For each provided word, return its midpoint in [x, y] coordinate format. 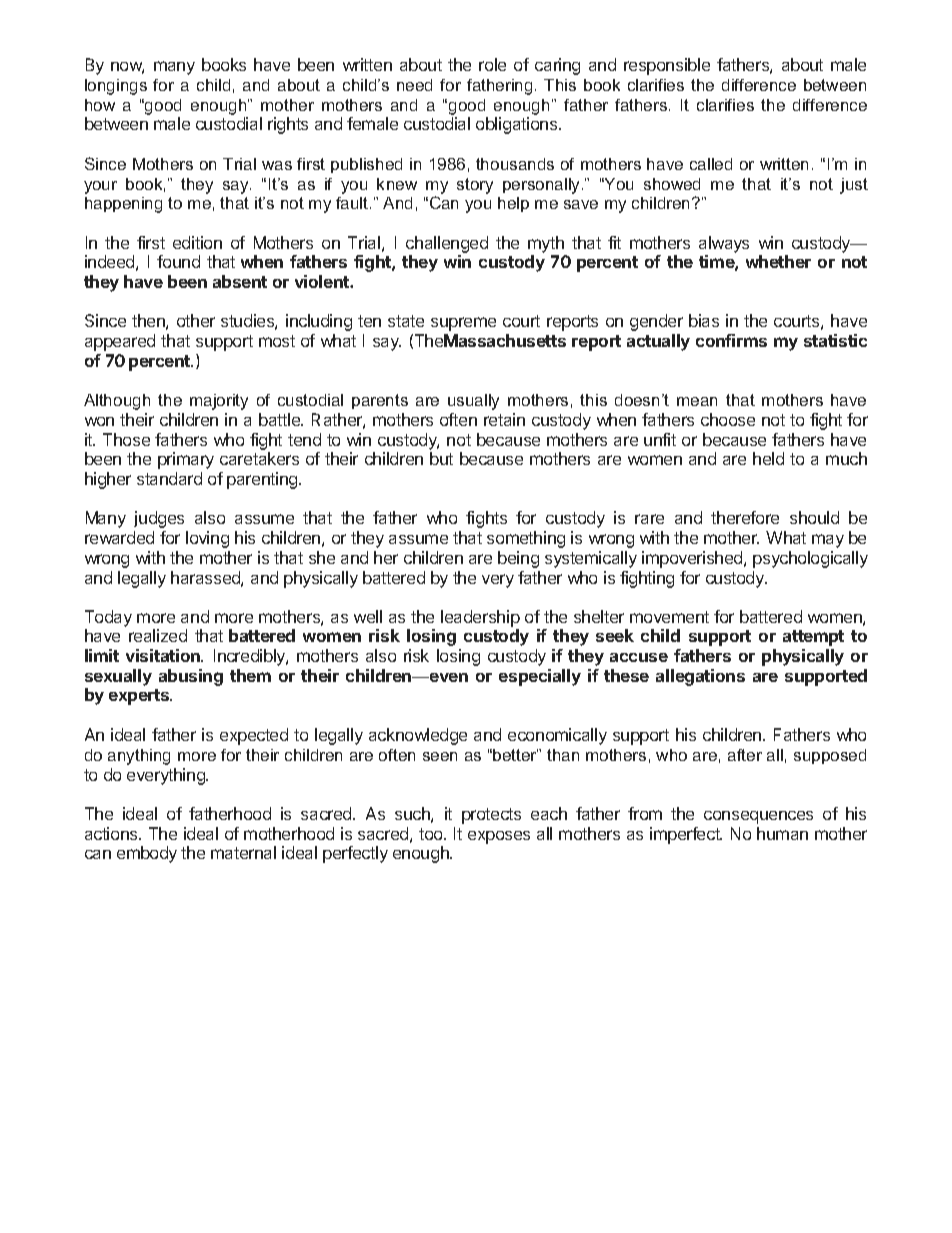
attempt [813, 638]
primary [186, 460]
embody [147, 854]
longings [116, 87]
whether [778, 261]
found [178, 261]
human [782, 833]
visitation [164, 655]
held [768, 458]
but [441, 458]
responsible [667, 66]
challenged [447, 244]
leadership [480, 618]
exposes [499, 837]
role [492, 64]
